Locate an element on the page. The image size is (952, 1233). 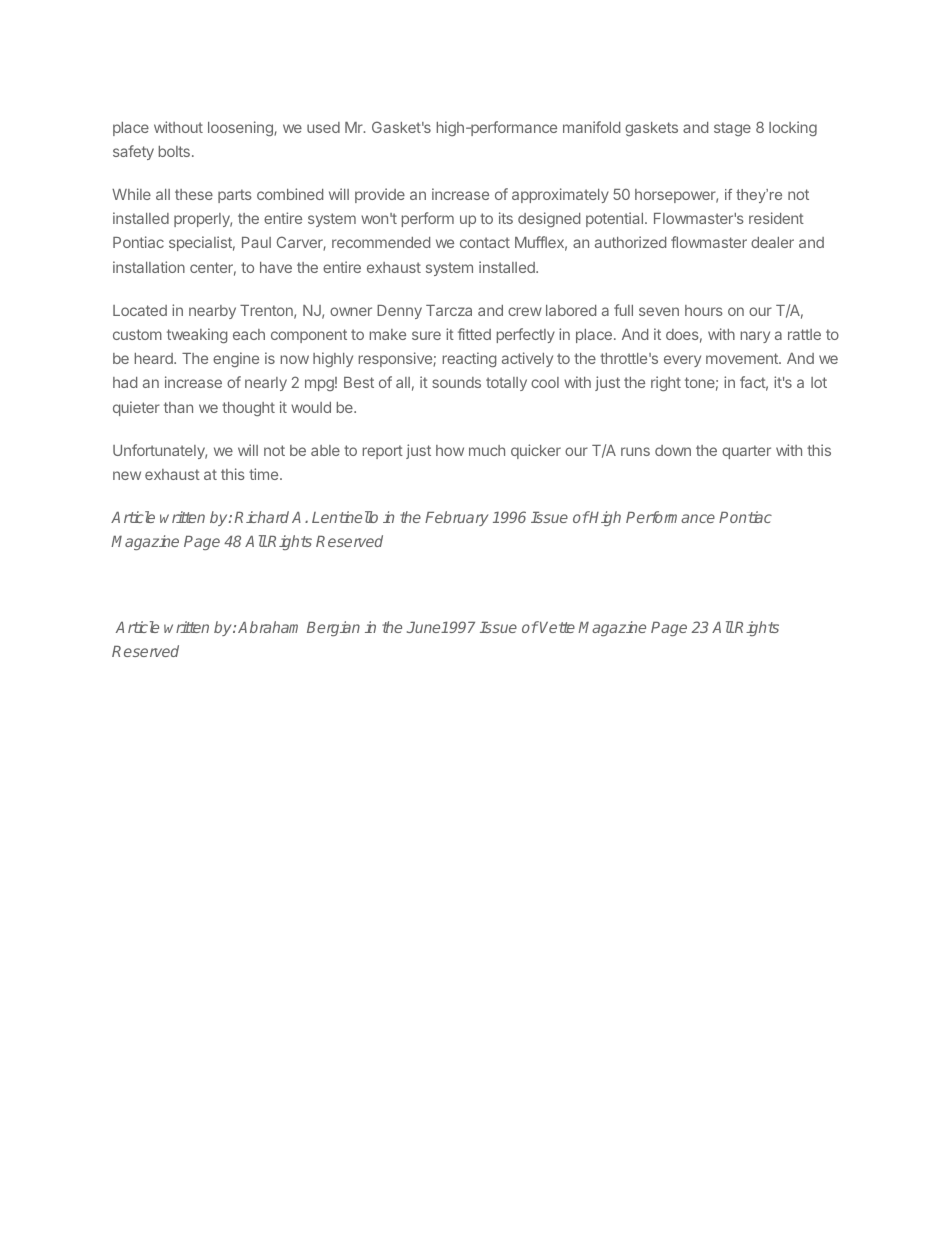
manifold is located at coordinates (591, 127).
